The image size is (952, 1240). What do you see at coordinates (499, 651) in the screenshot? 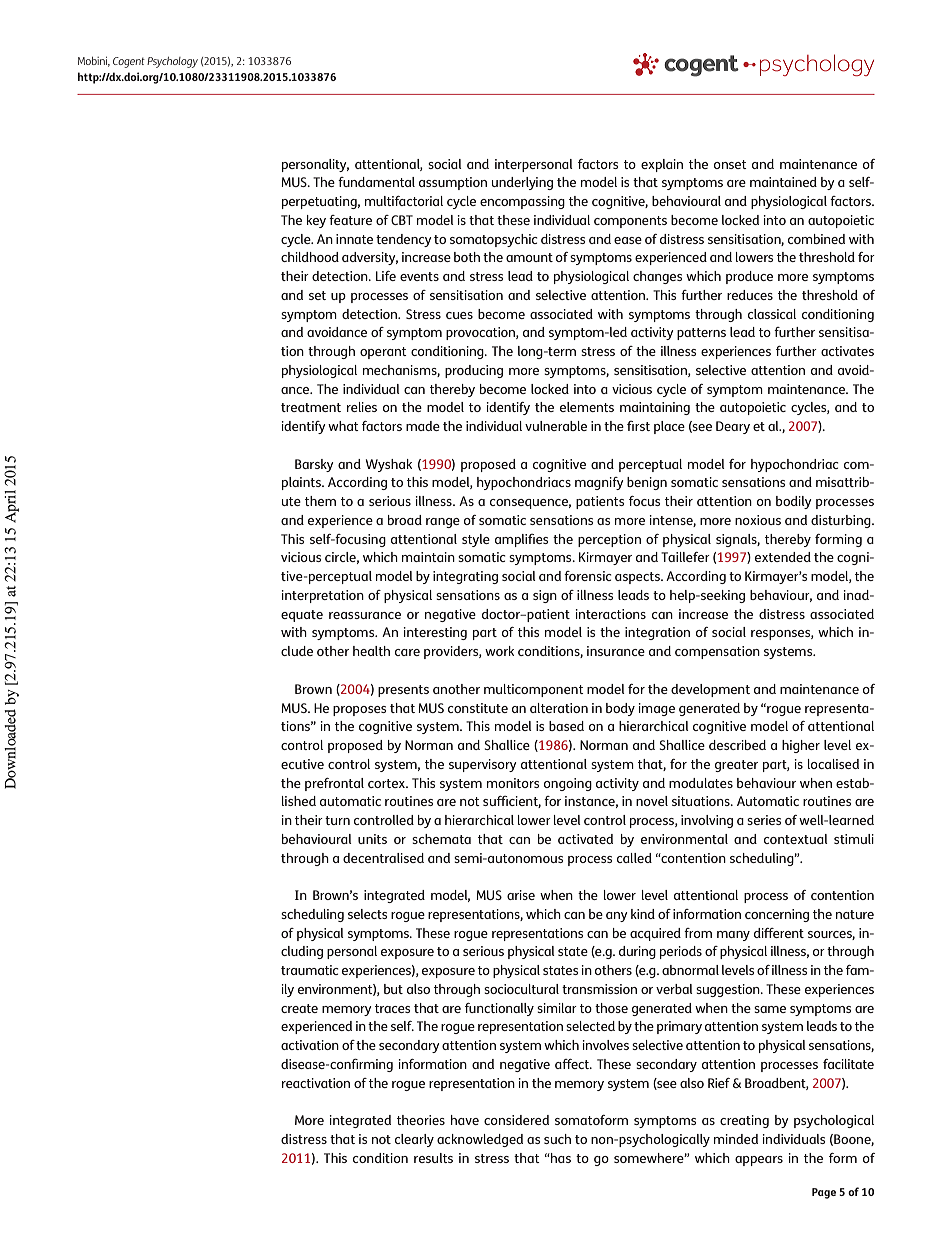
I see `work` at bounding box center [499, 651].
